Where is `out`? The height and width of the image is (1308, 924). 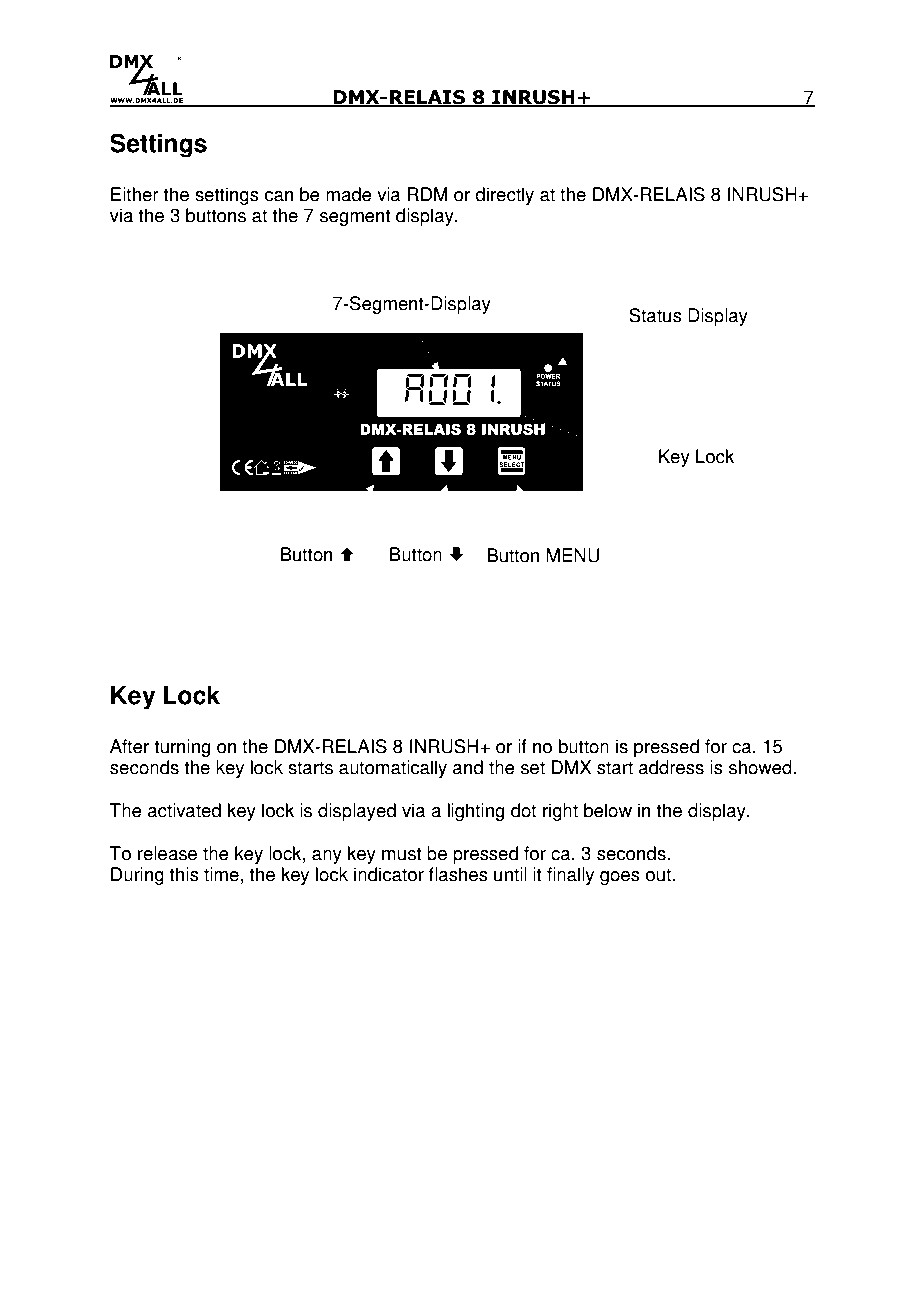 out is located at coordinates (660, 875).
